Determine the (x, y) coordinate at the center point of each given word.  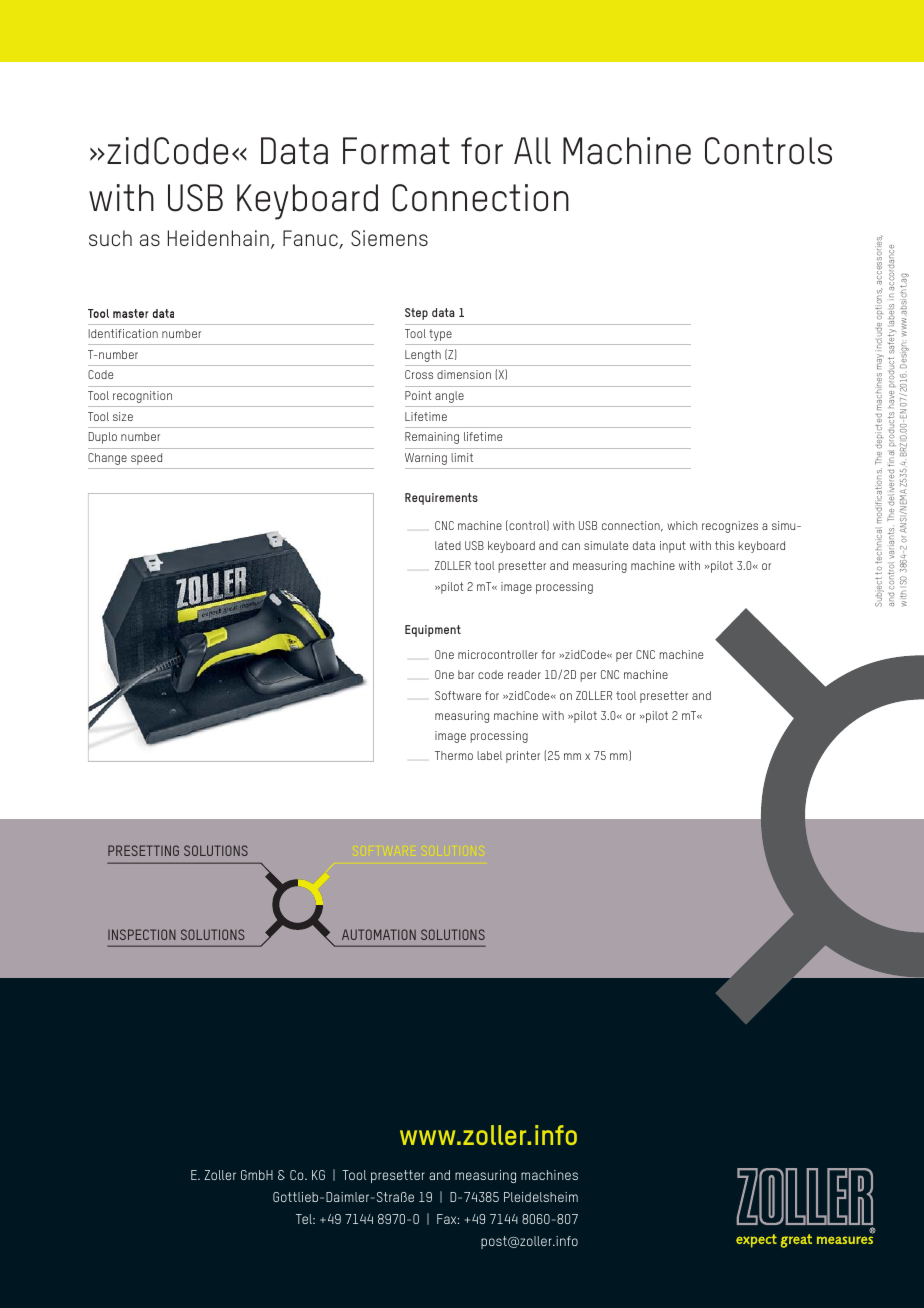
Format (396, 151)
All (532, 150)
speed (146, 459)
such (110, 238)
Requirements (441, 499)
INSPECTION (142, 934)
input (673, 547)
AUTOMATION (379, 934)
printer (523, 757)
